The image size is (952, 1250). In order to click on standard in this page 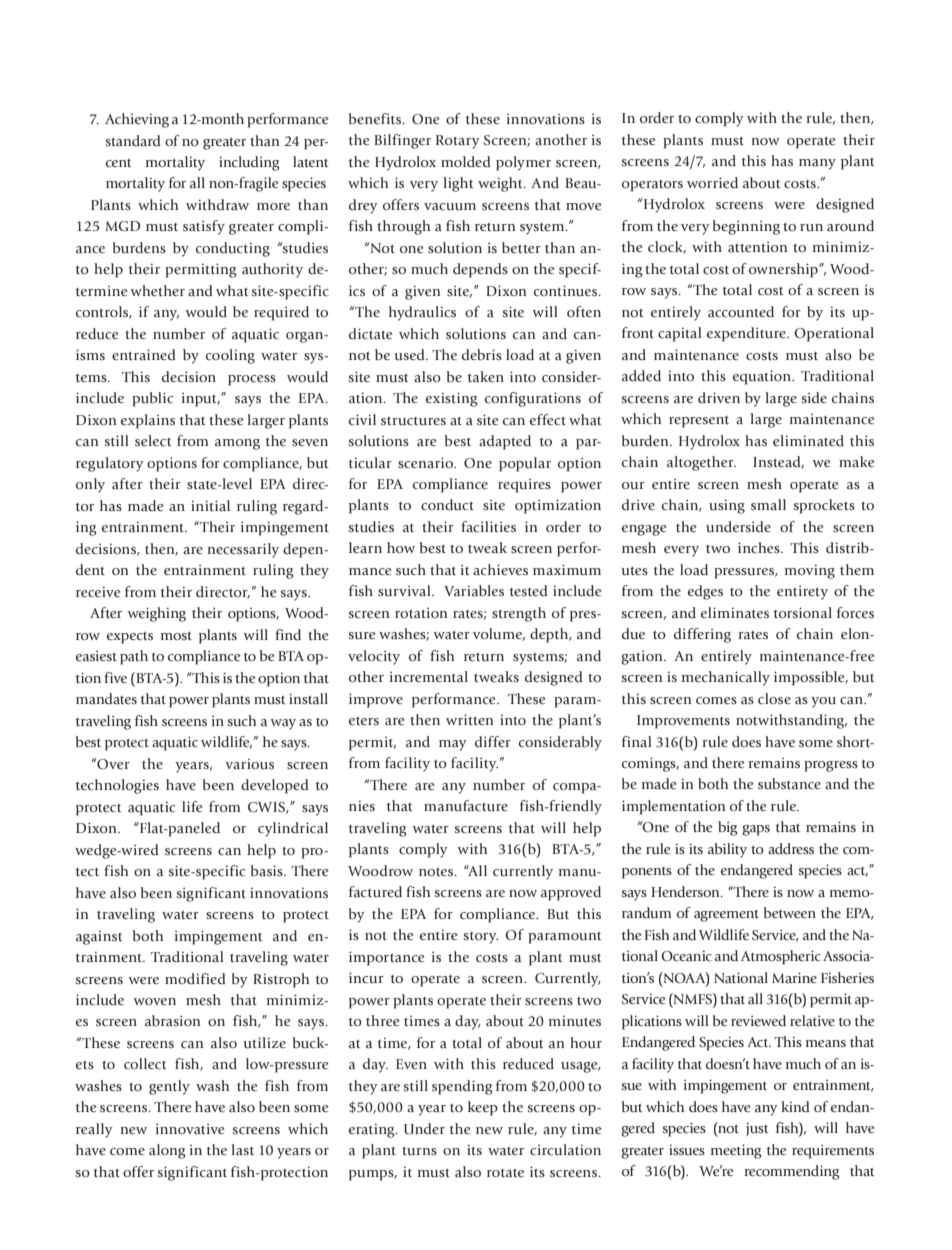, I will do `click(133, 140)`.
